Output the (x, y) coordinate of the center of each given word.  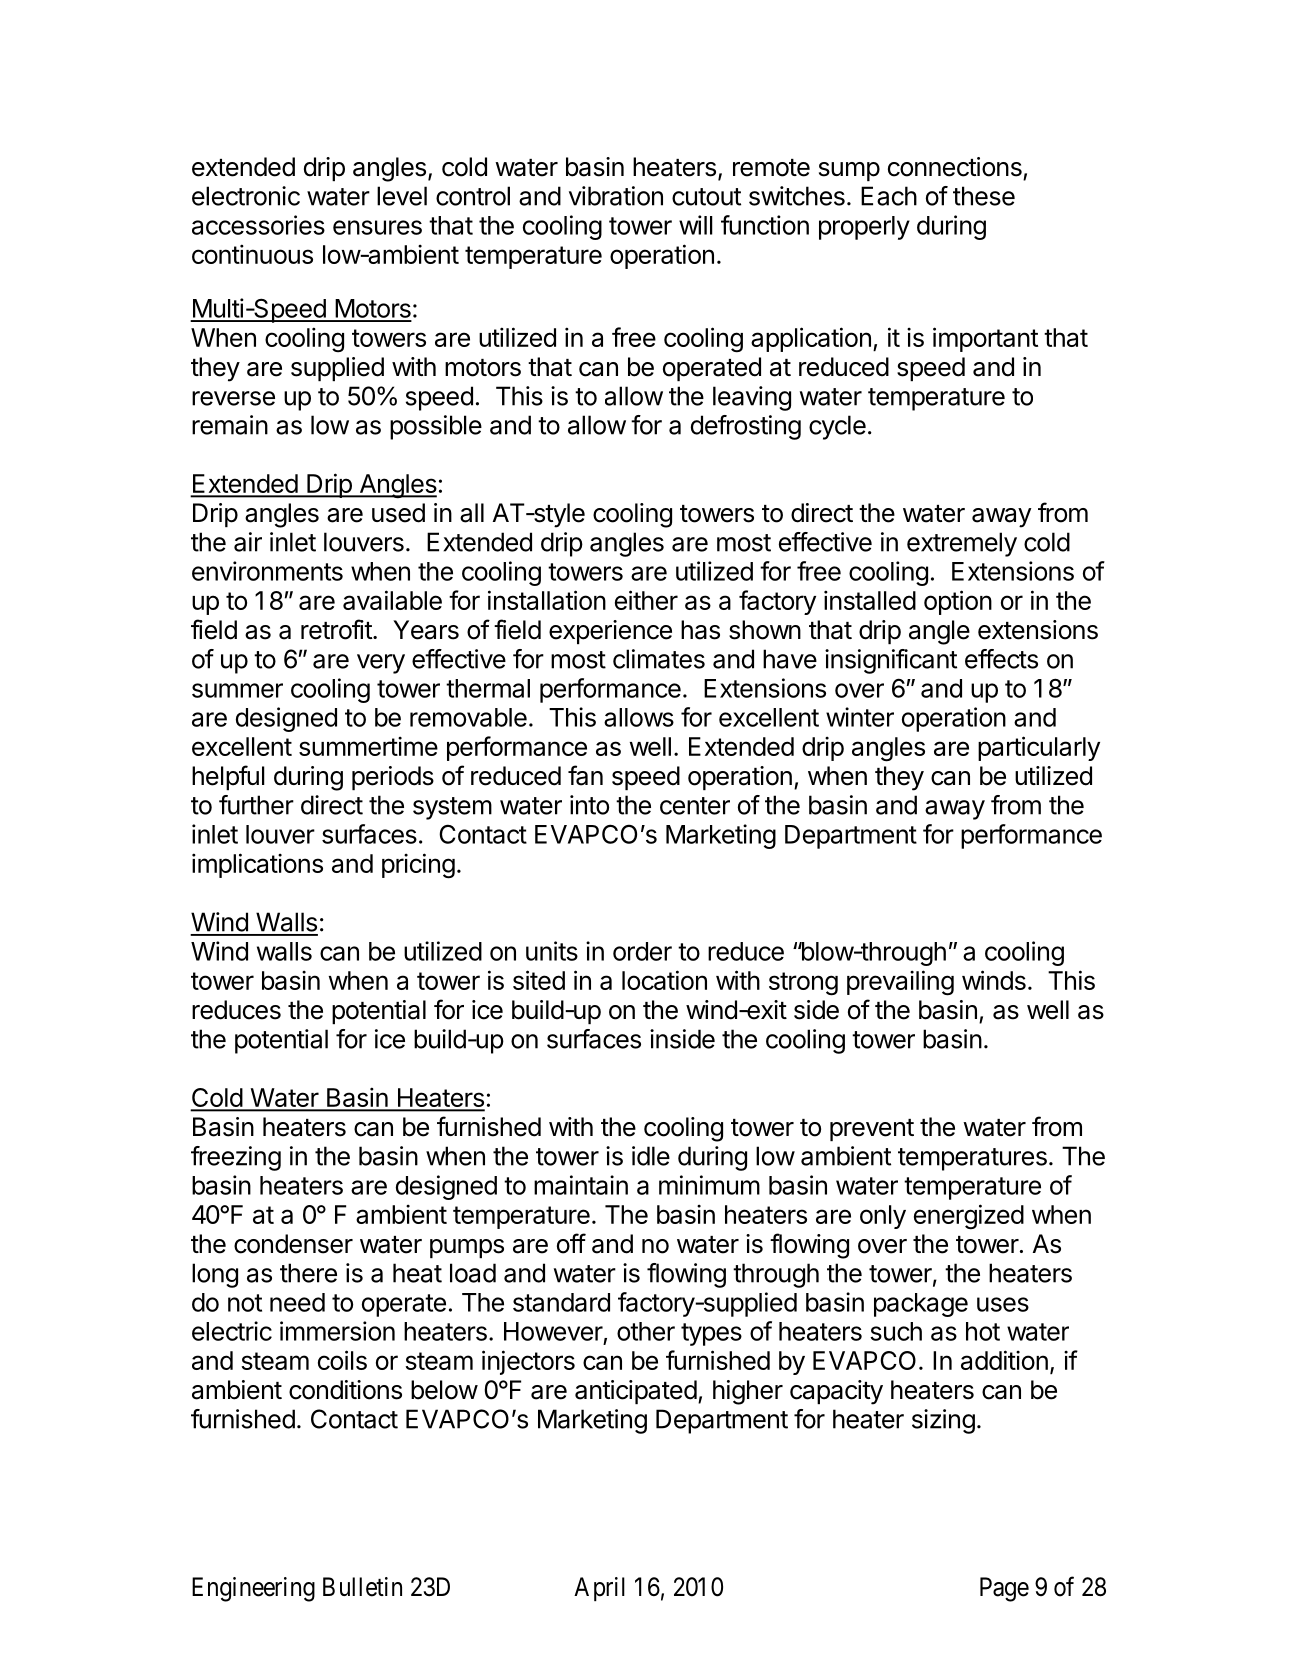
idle (651, 1156)
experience (610, 632)
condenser (293, 1244)
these (984, 196)
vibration (616, 196)
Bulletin (362, 1587)
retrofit (337, 629)
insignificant (891, 661)
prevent (872, 1130)
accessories (258, 225)
